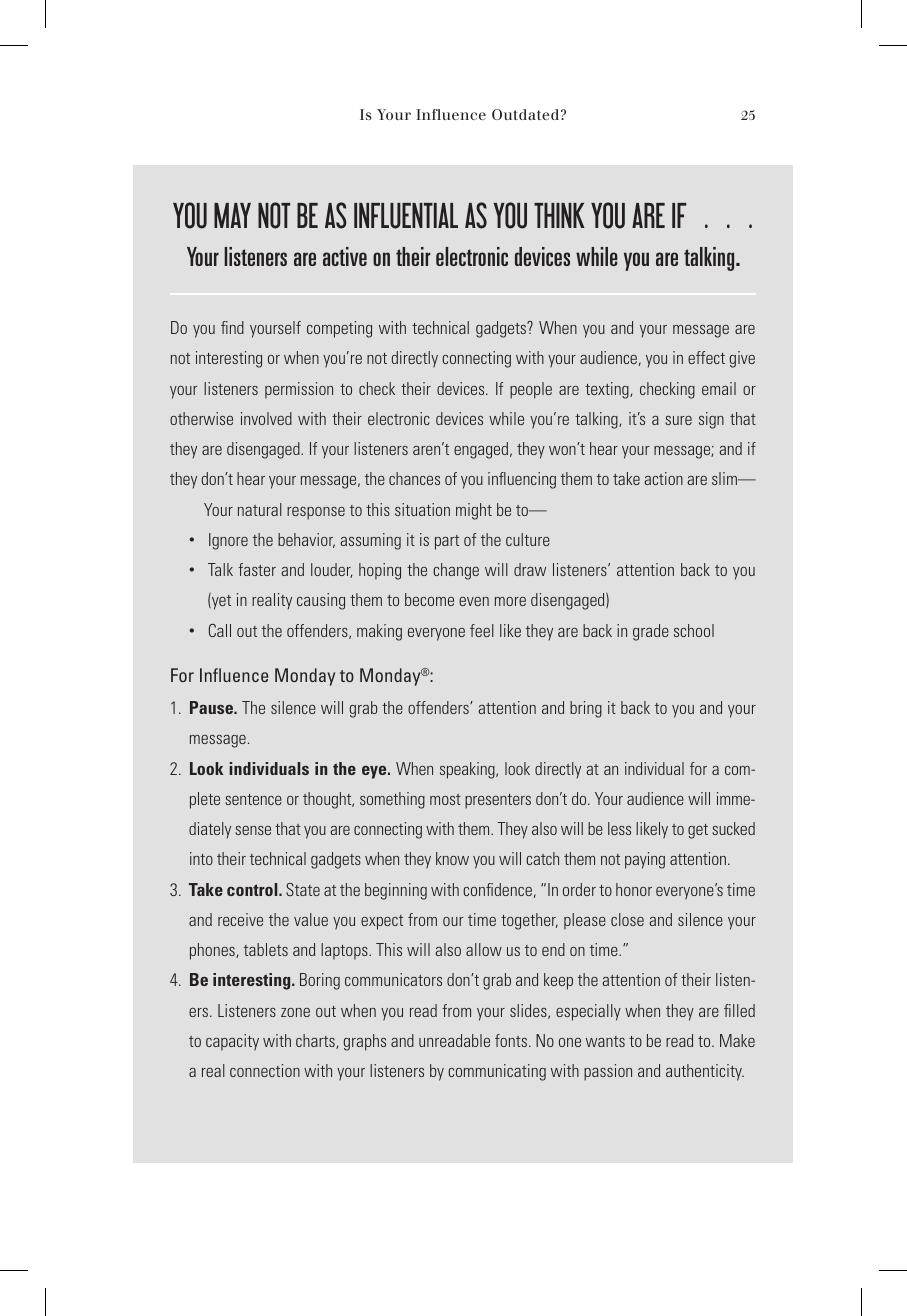 The height and width of the image is (1316, 907). I want to click on feel, so click(482, 630).
